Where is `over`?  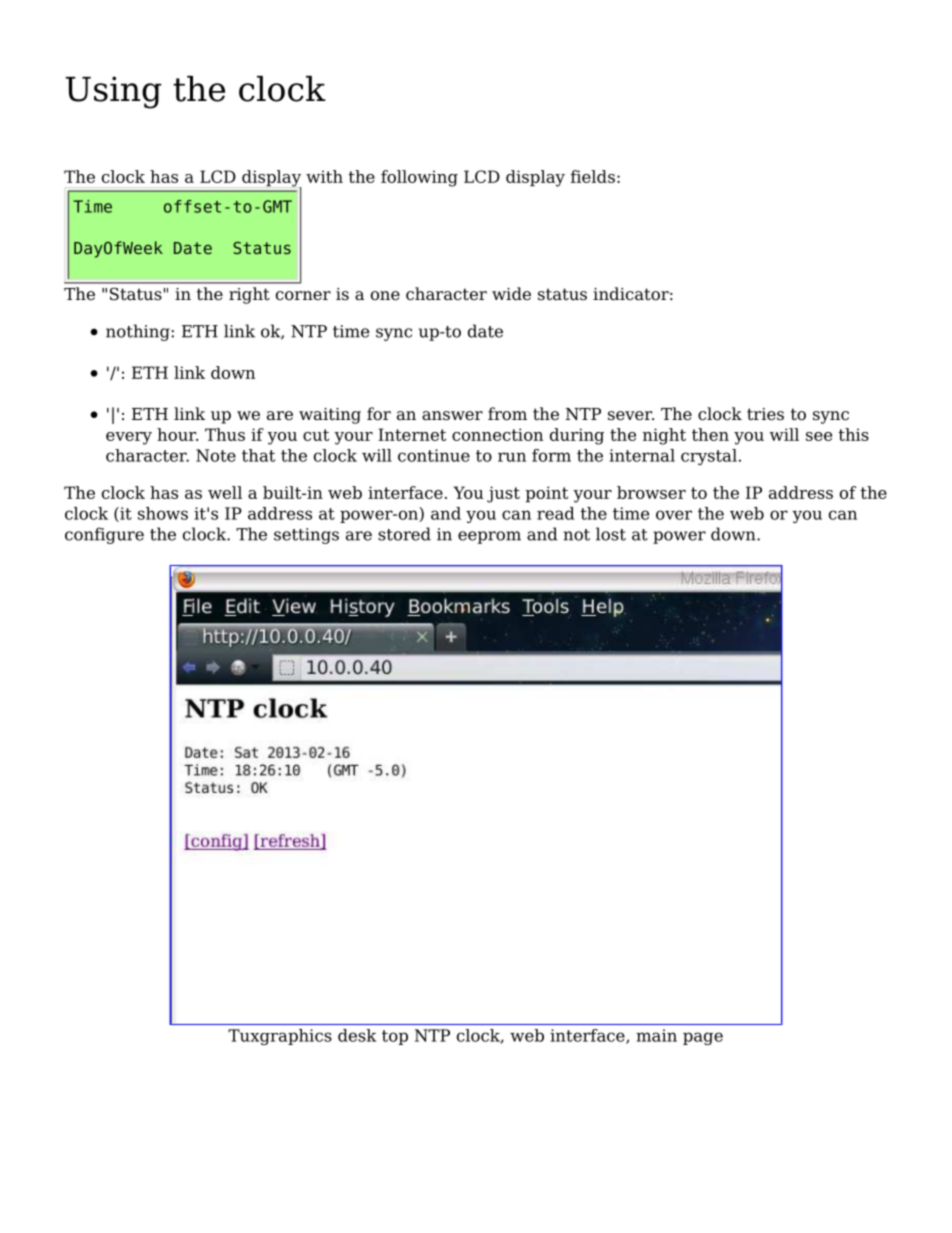
over is located at coordinates (674, 515).
